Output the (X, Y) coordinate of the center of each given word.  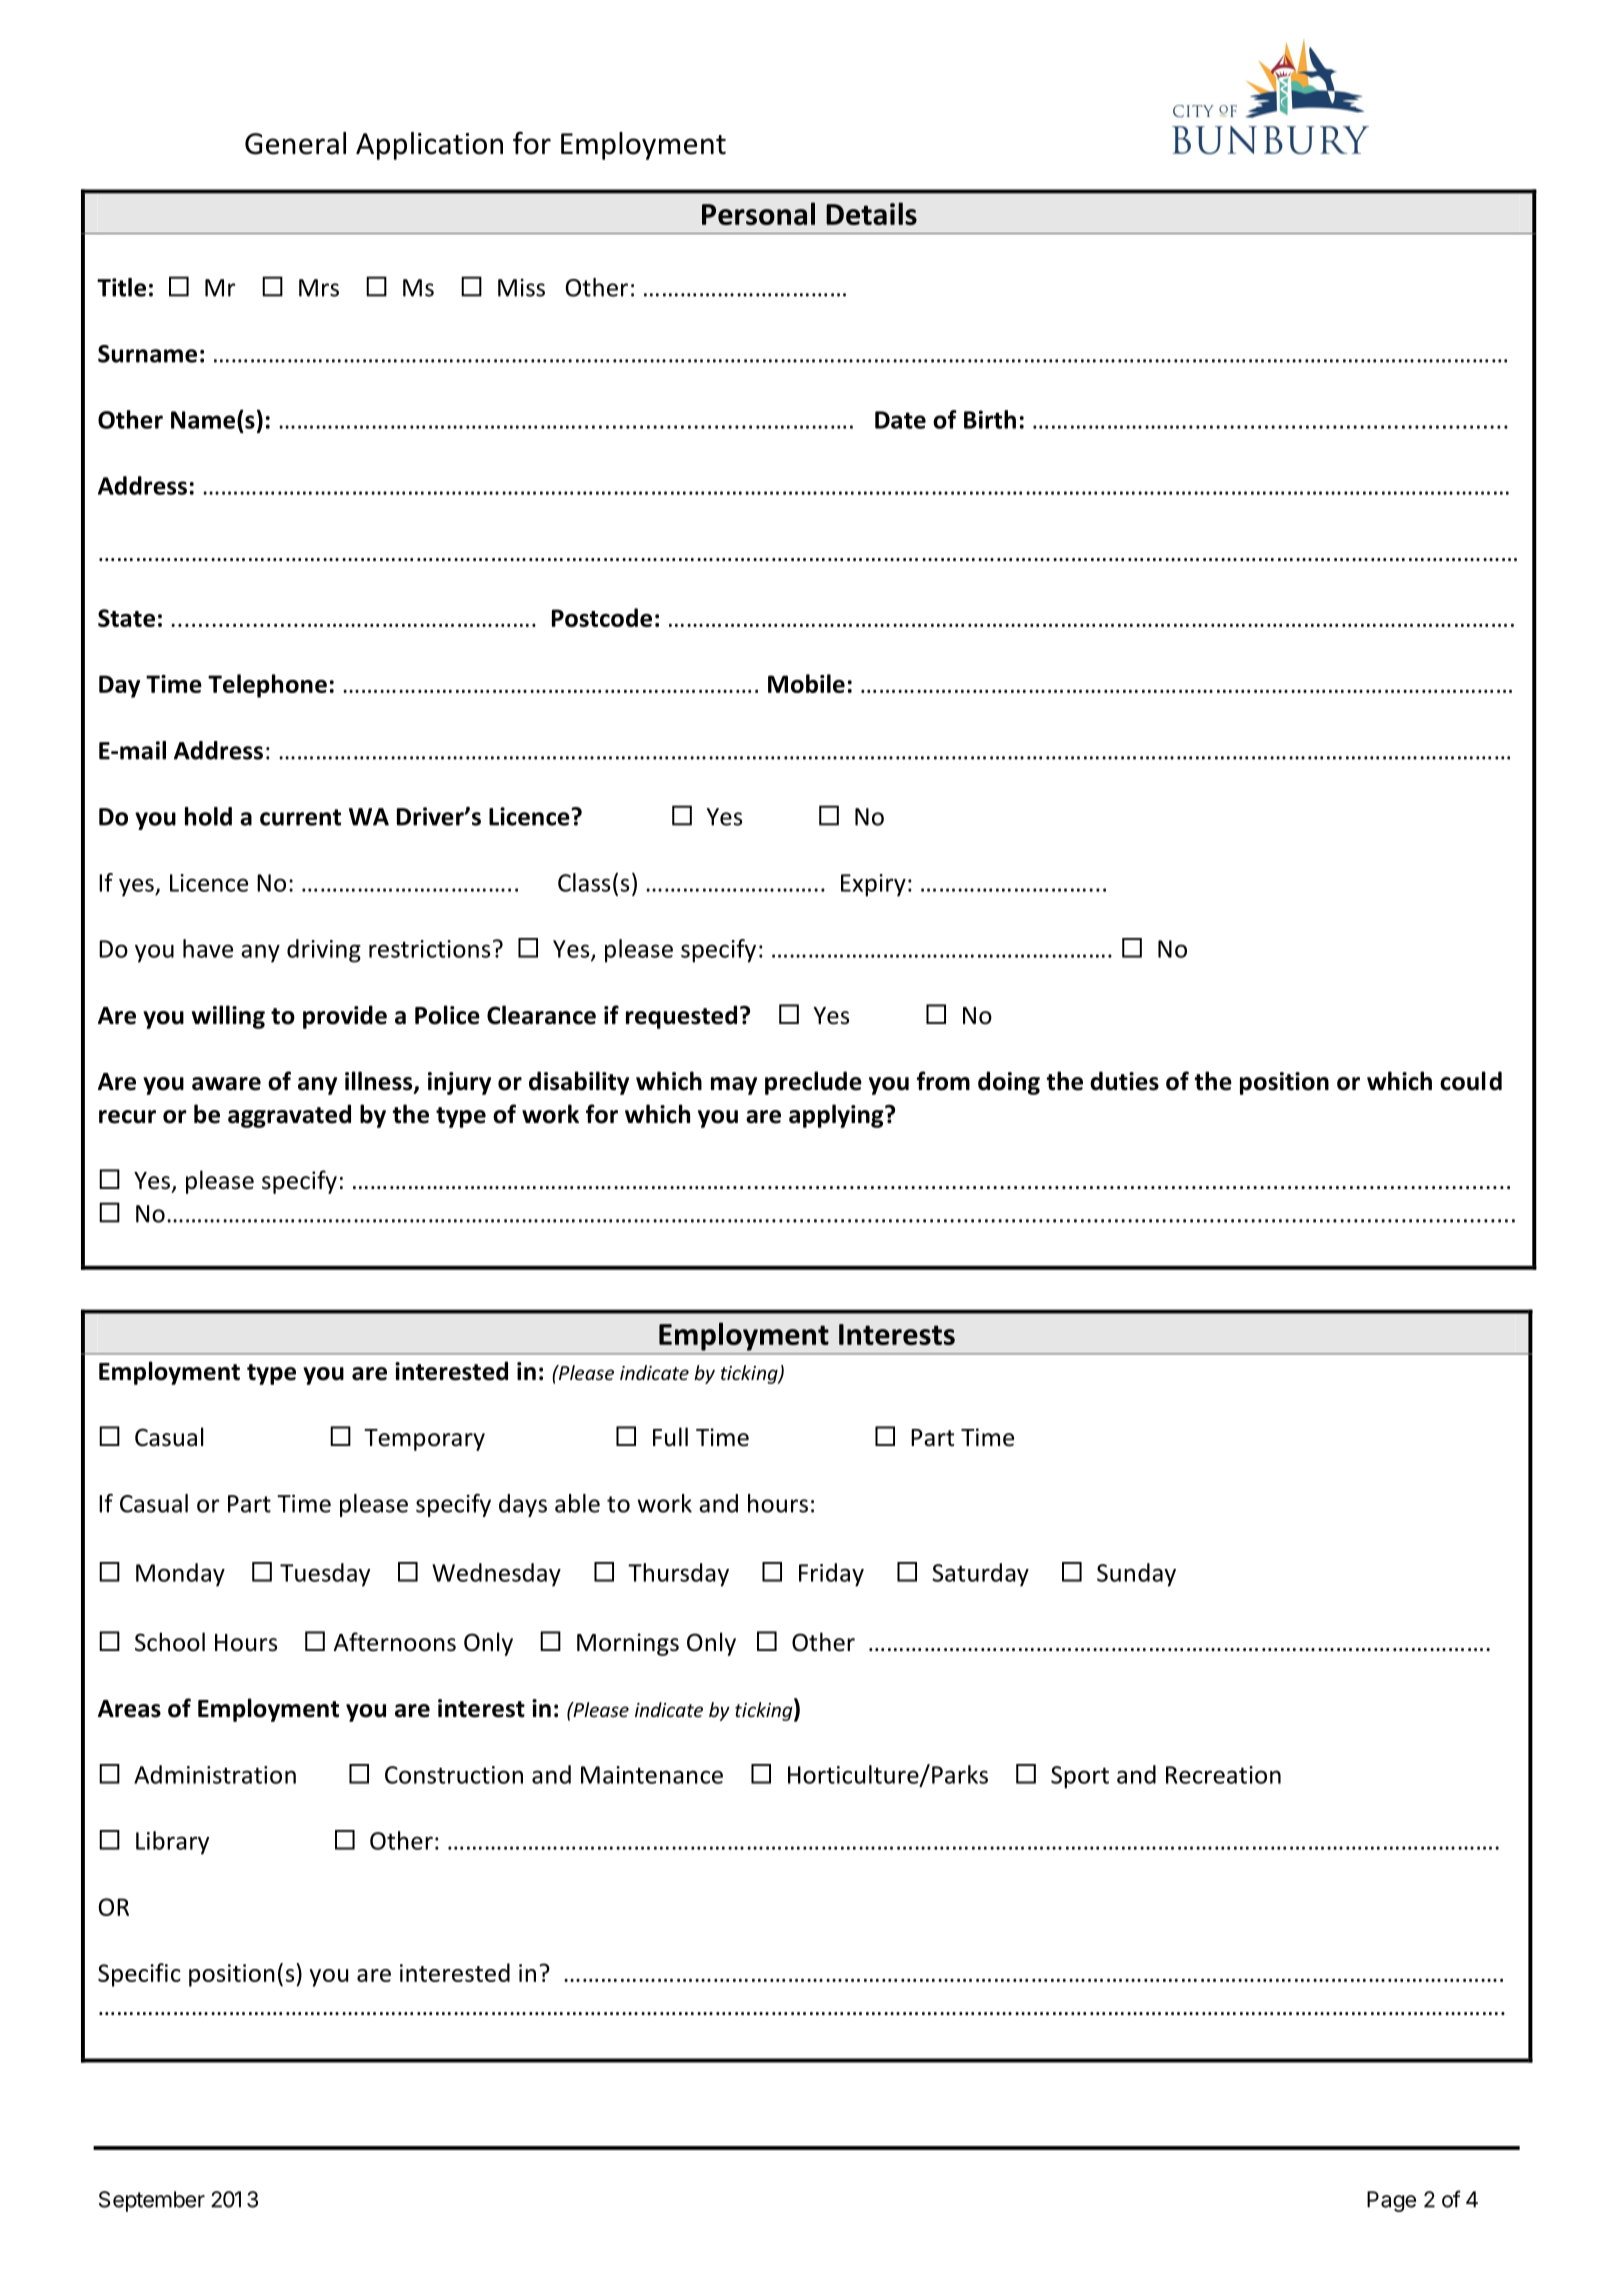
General (295, 143)
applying (837, 1116)
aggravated (289, 1116)
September (152, 2201)
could (1471, 1081)
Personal (758, 213)
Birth (990, 419)
